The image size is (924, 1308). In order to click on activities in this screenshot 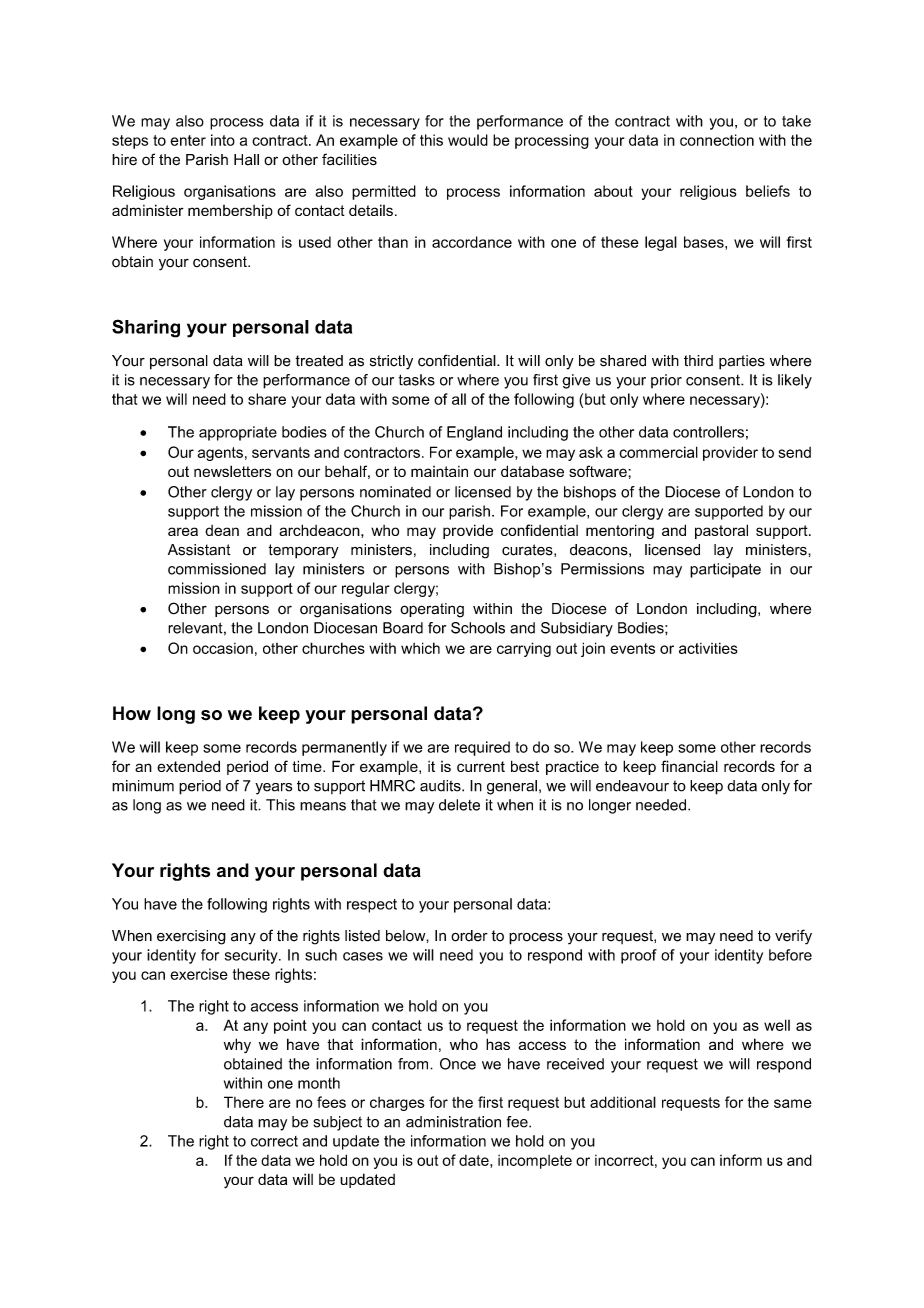, I will do `click(708, 648)`.
